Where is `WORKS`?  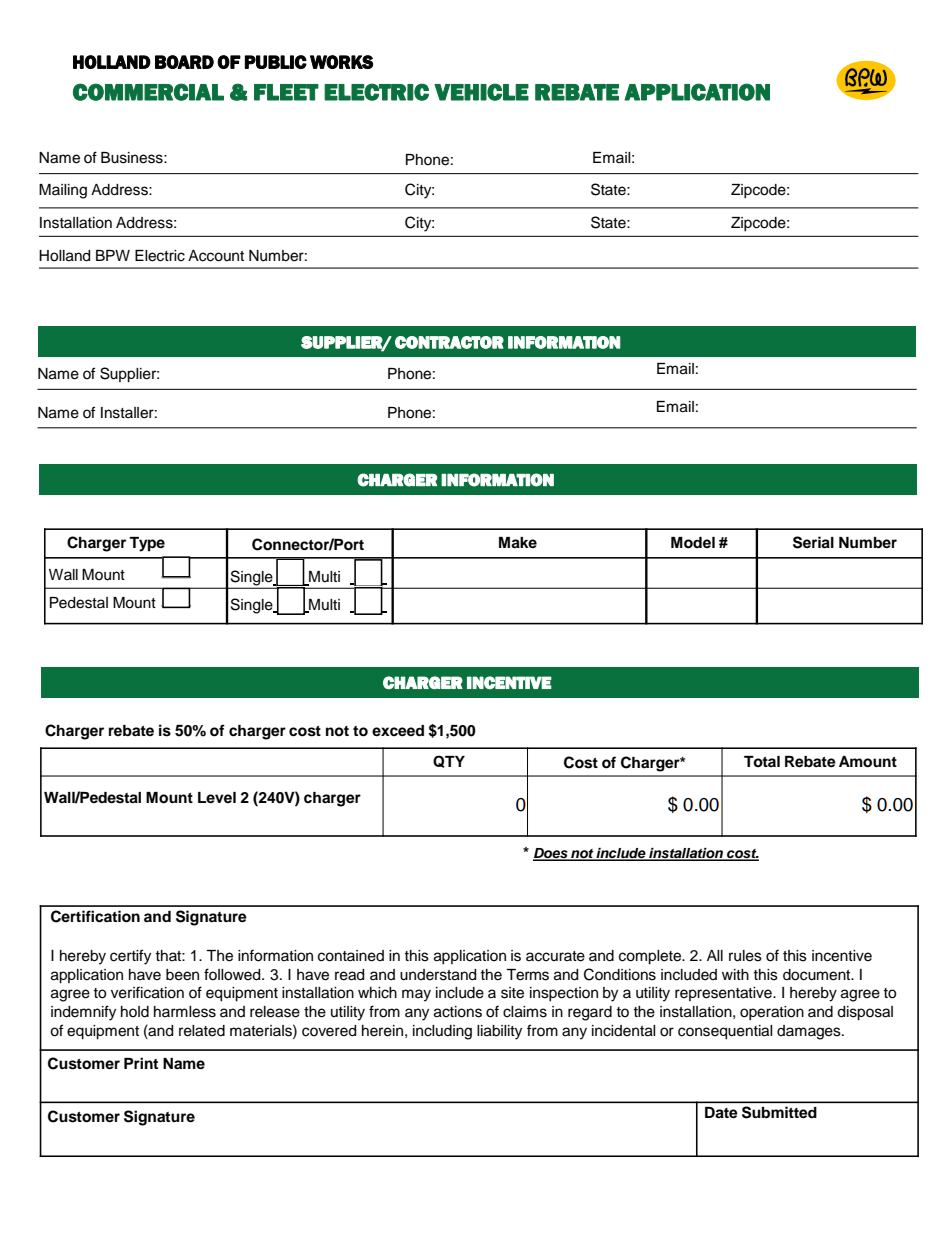 WORKS is located at coordinates (341, 62).
